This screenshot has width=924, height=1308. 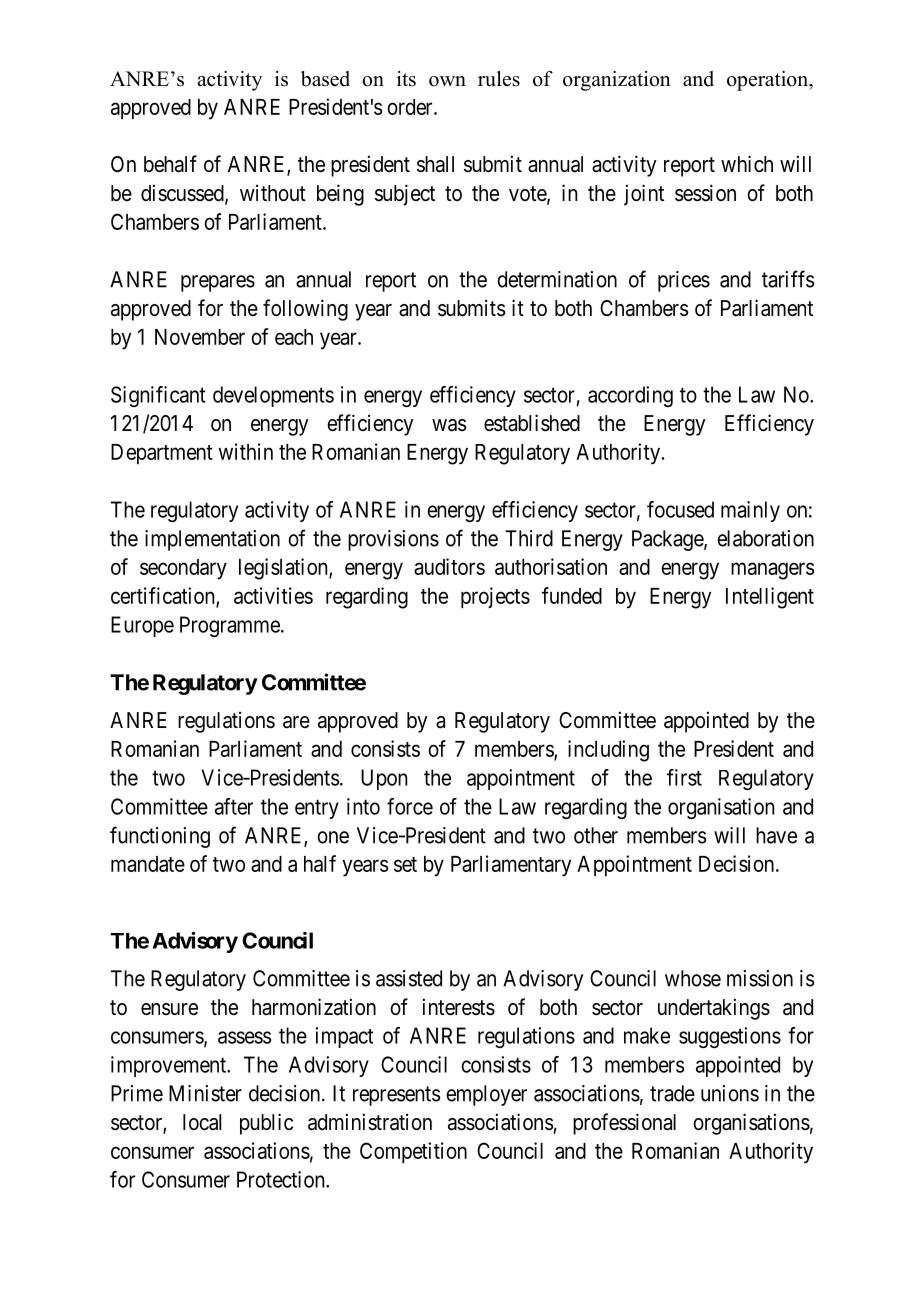 I want to click on Competition, so click(x=413, y=1153).
